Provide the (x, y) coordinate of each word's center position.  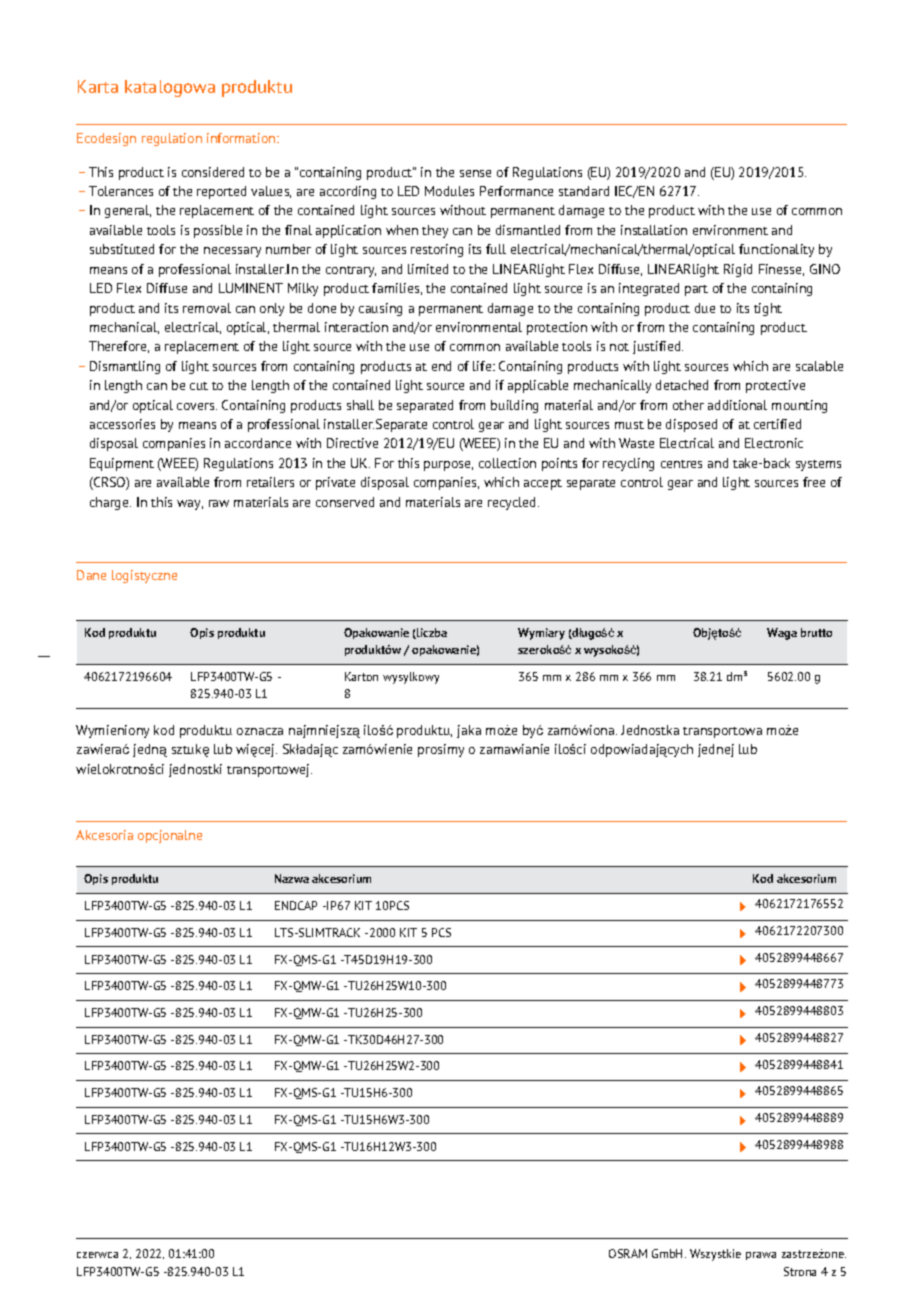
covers (197, 406)
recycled (513, 503)
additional (737, 405)
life (483, 366)
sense (475, 173)
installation (654, 230)
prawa (761, 1256)
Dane (91, 575)
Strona (800, 1271)
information (242, 138)
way (190, 505)
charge (110, 503)
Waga (782, 634)
